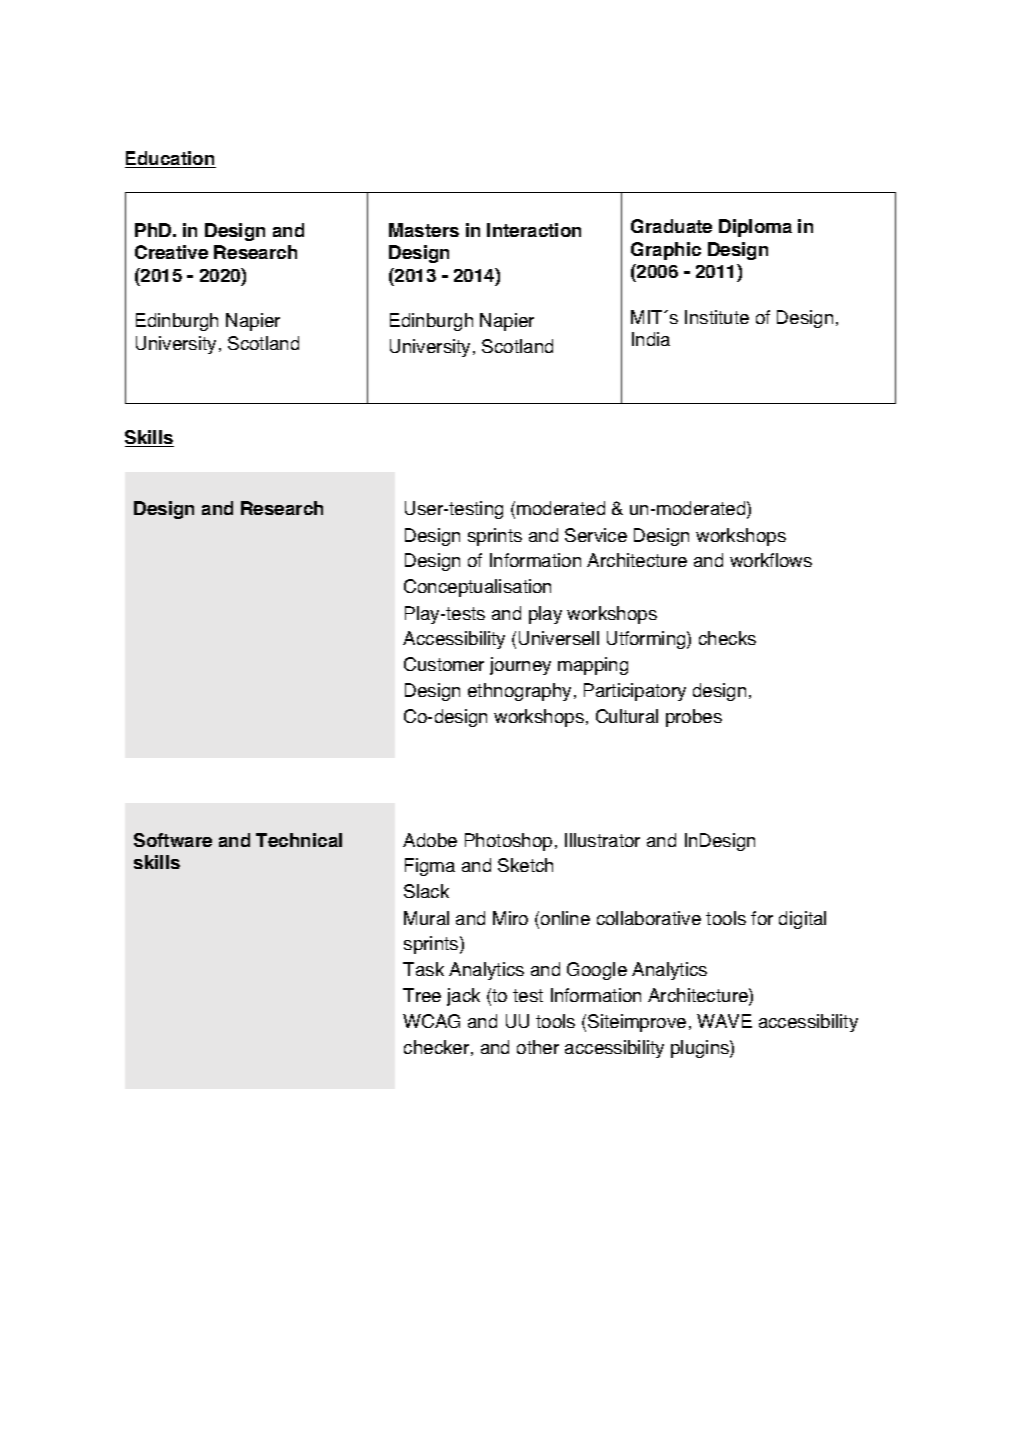  What do you see at coordinates (534, 230) in the screenshot?
I see `Interaction` at bounding box center [534, 230].
